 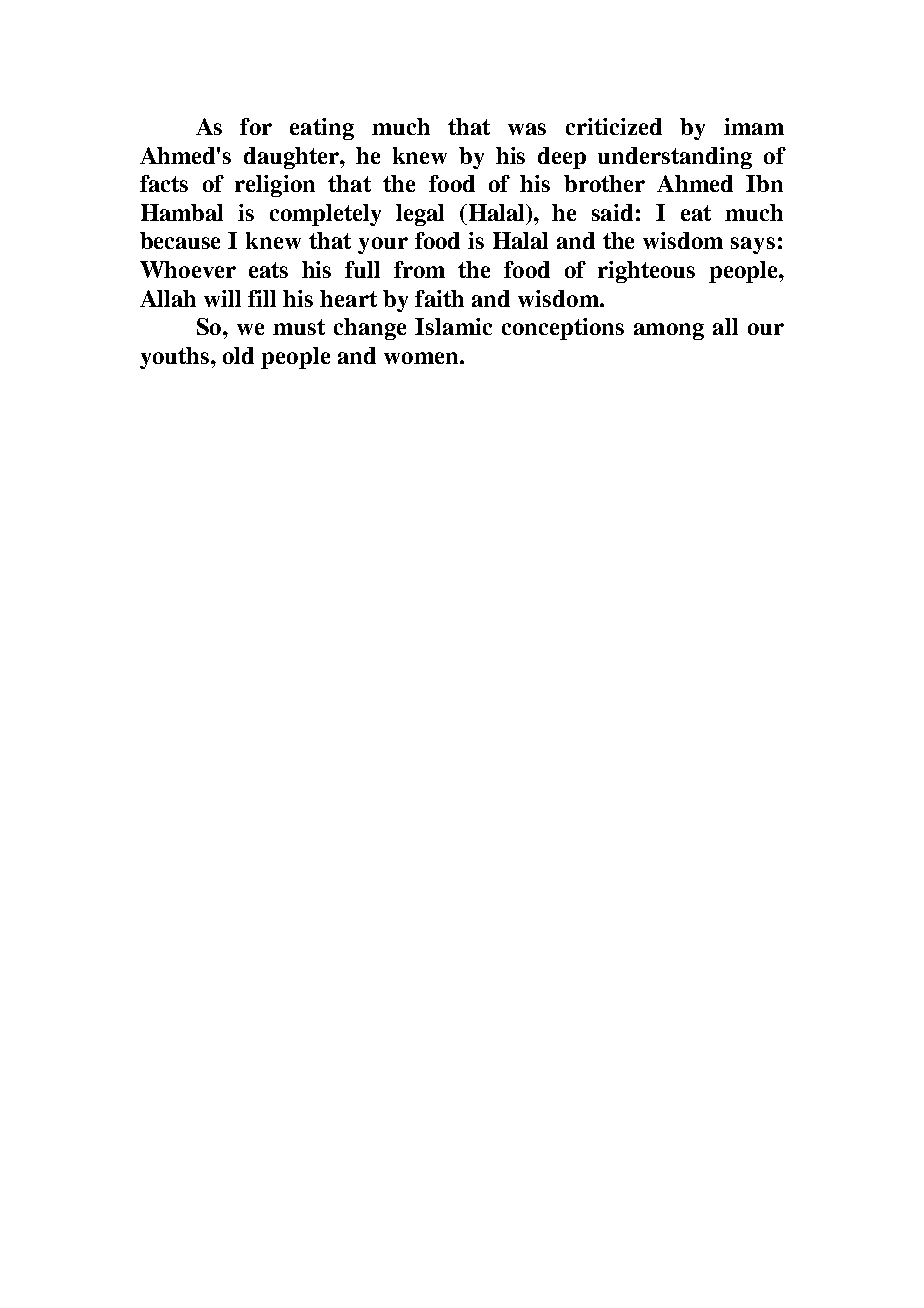 What do you see at coordinates (222, 298) in the screenshot?
I see `will` at bounding box center [222, 298].
